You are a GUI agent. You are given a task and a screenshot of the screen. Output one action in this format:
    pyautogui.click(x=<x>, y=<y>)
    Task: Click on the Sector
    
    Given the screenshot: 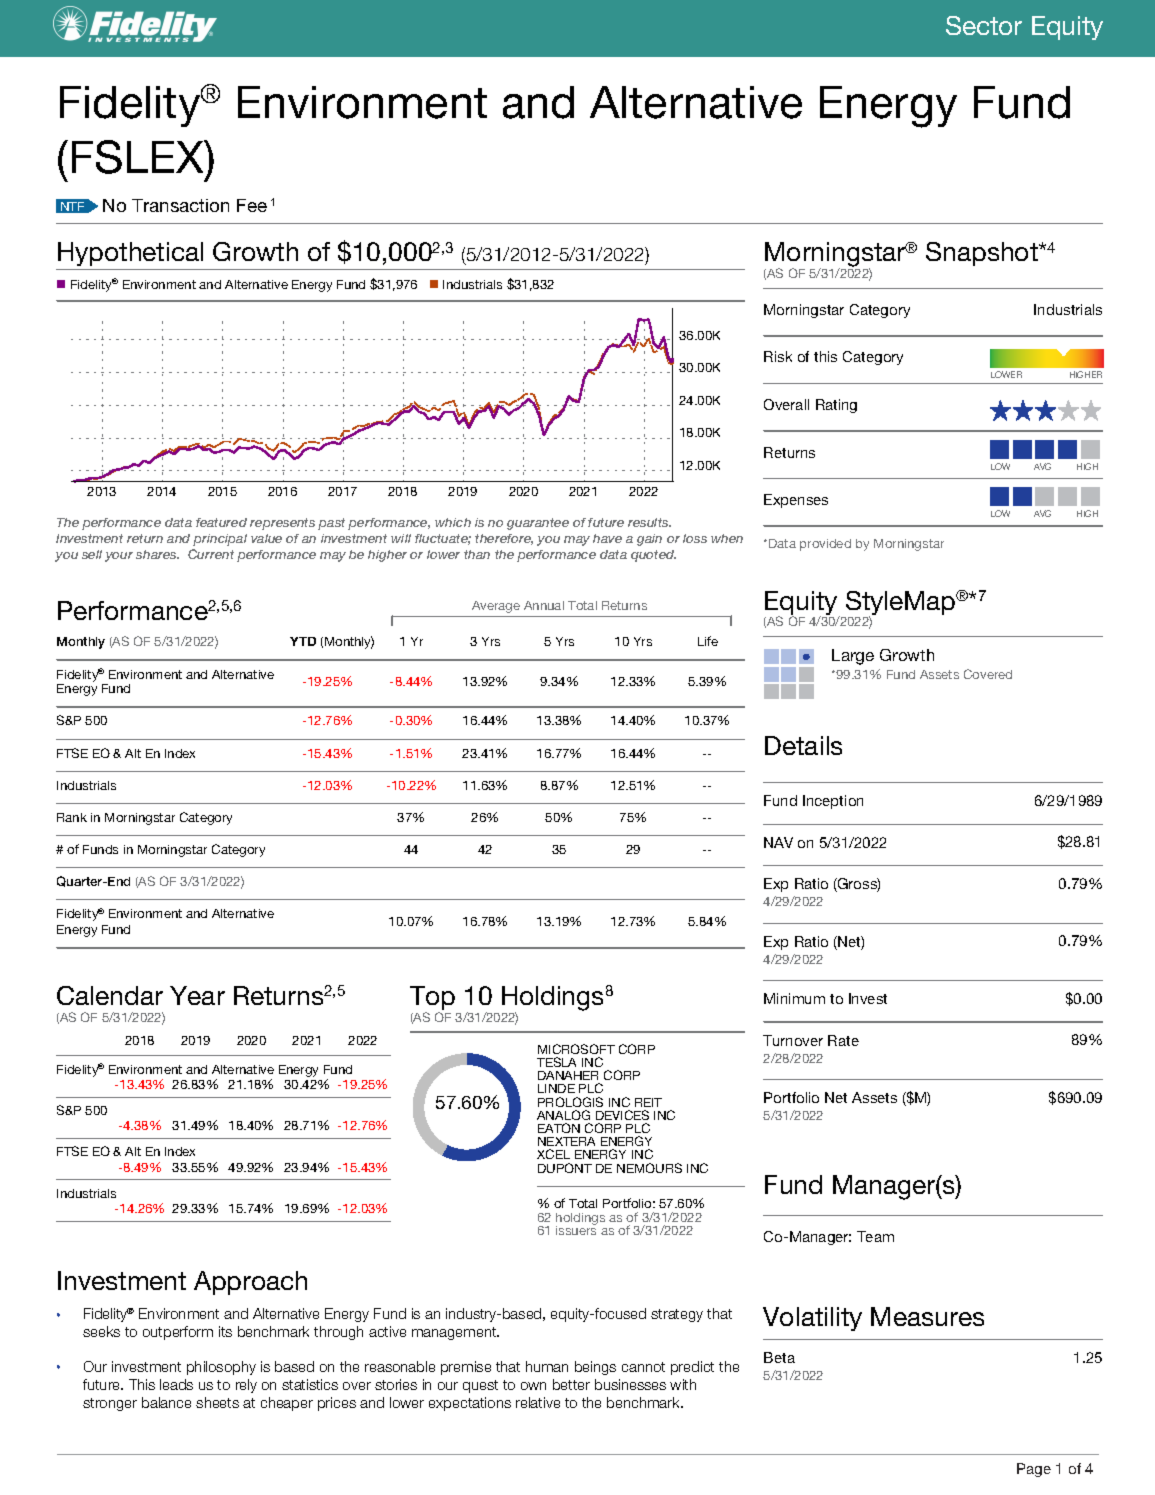 What is the action you would take?
    pyautogui.click(x=984, y=25)
